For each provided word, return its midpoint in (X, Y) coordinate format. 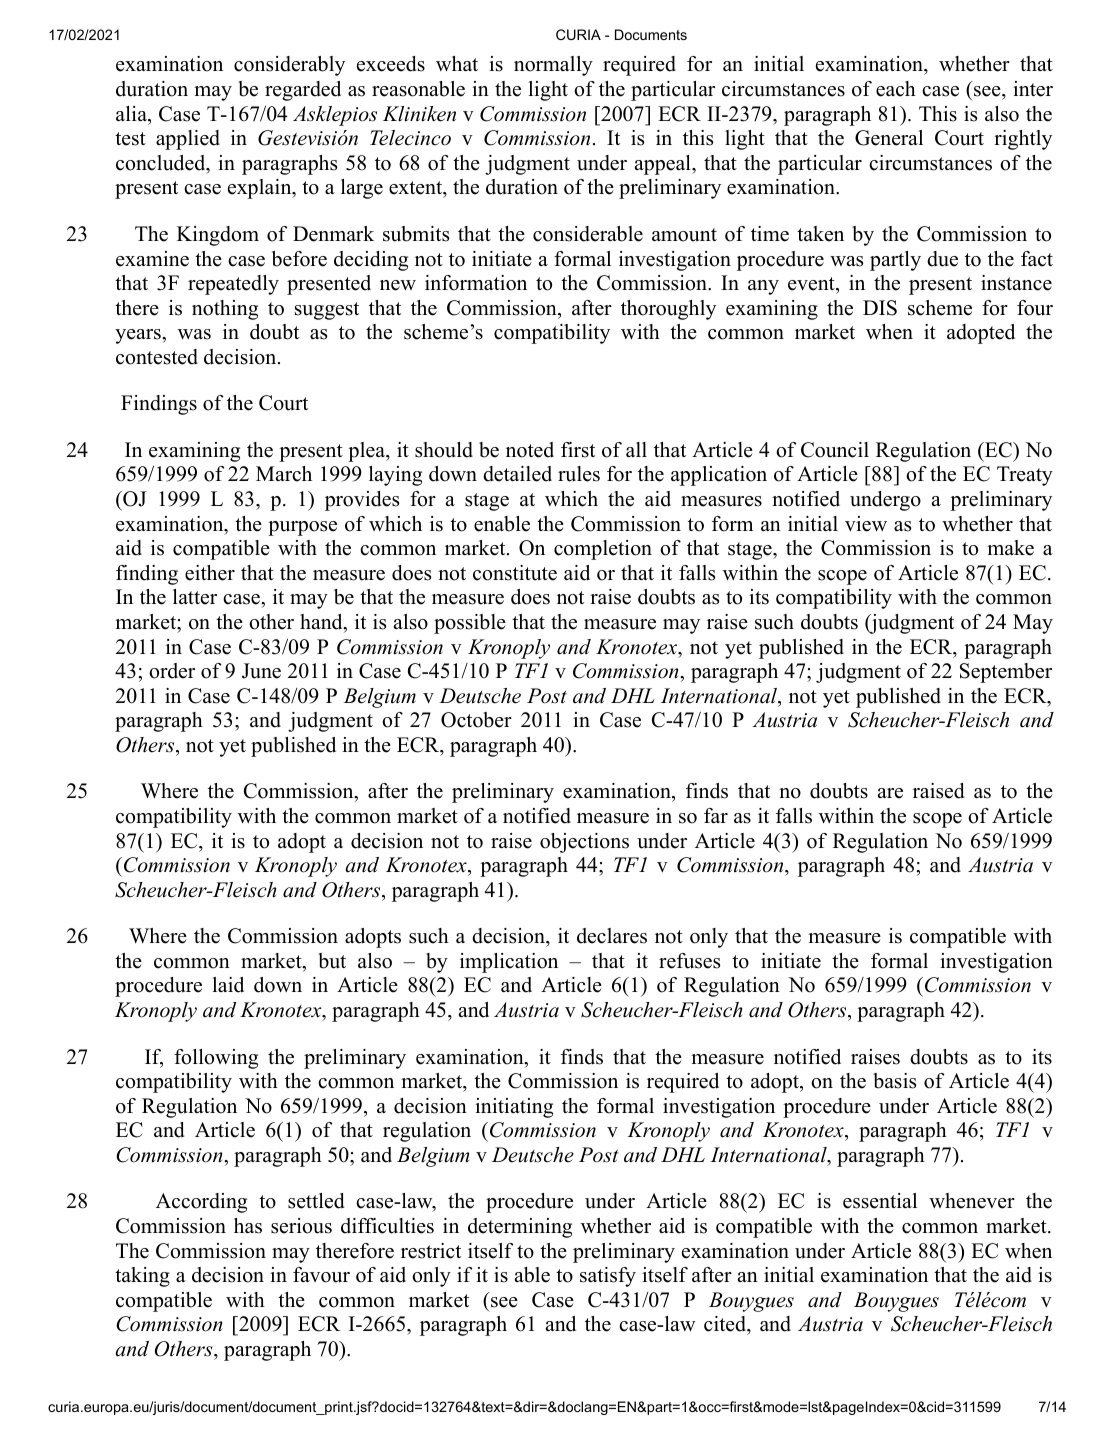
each (896, 89)
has (248, 1226)
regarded (303, 91)
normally (553, 66)
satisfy (608, 1277)
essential (880, 1201)
